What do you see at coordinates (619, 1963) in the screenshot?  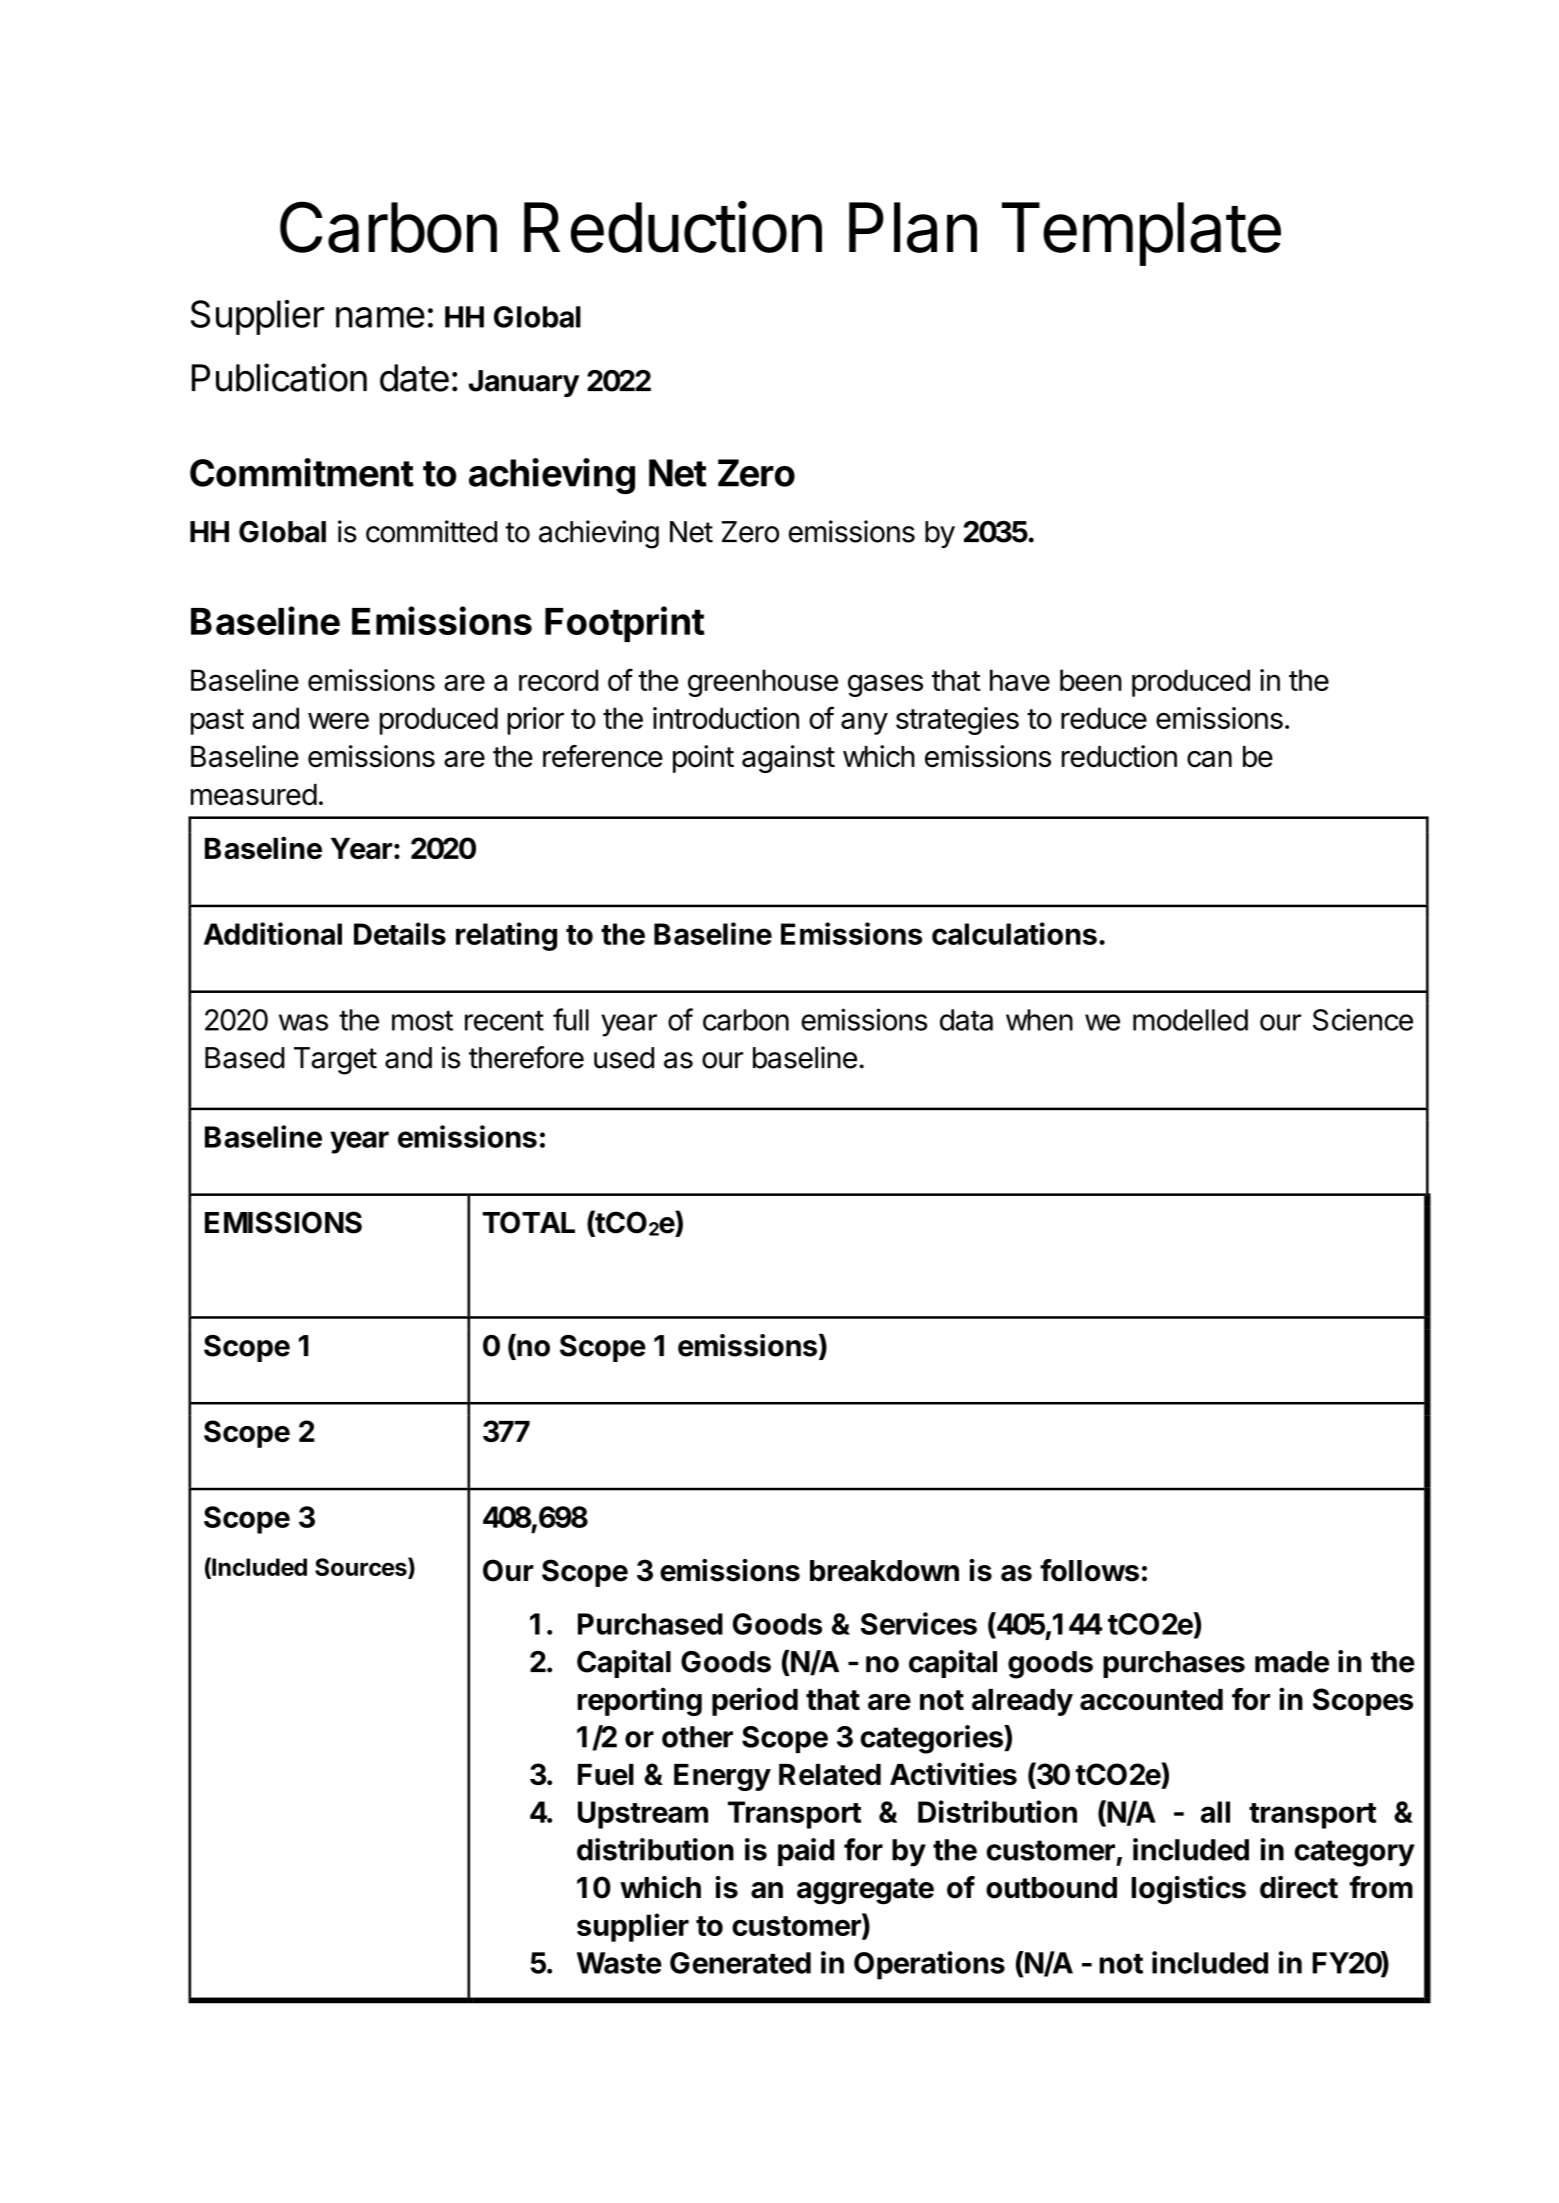 I see `Waste` at bounding box center [619, 1963].
